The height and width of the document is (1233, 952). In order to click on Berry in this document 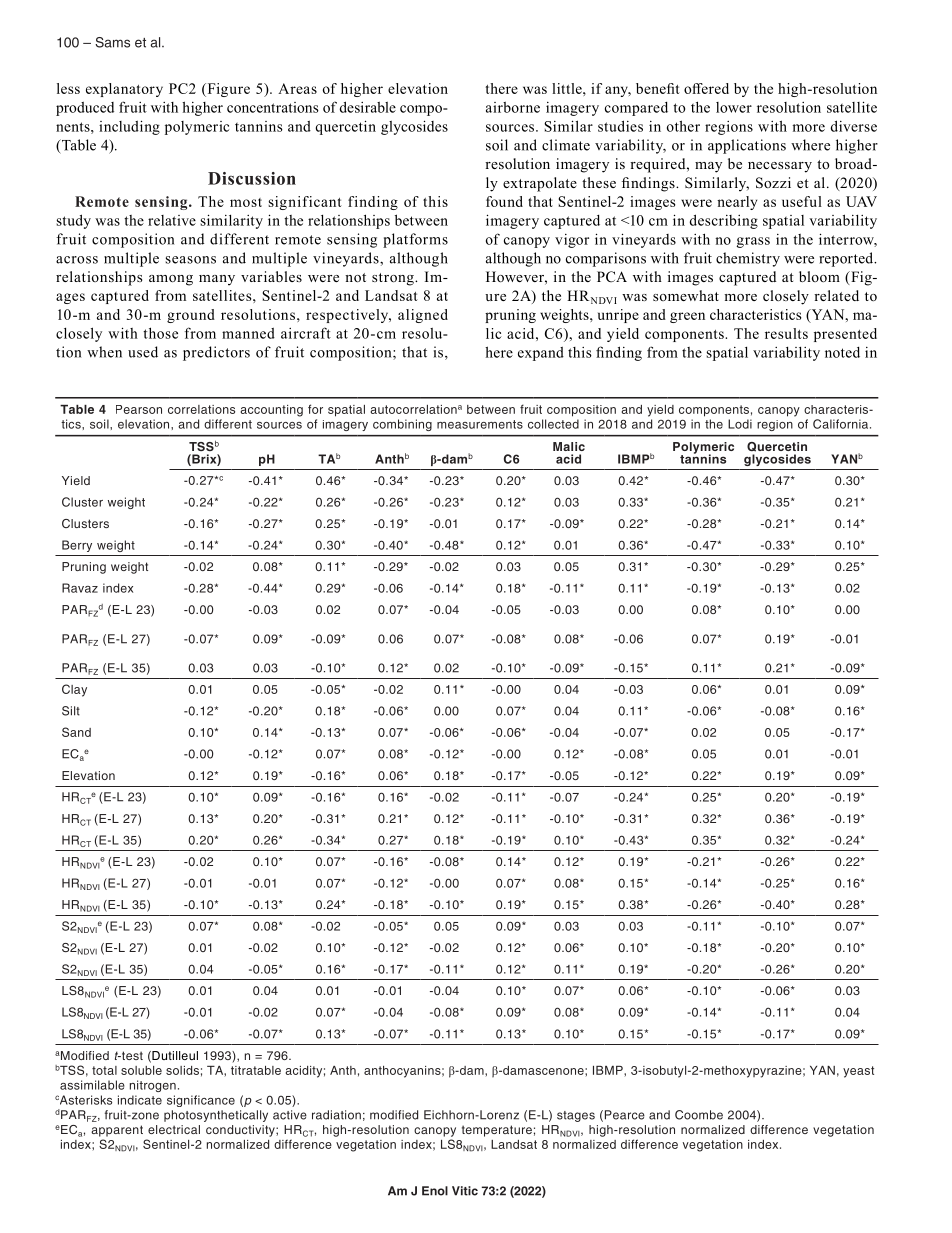, I will do `click(77, 546)`.
